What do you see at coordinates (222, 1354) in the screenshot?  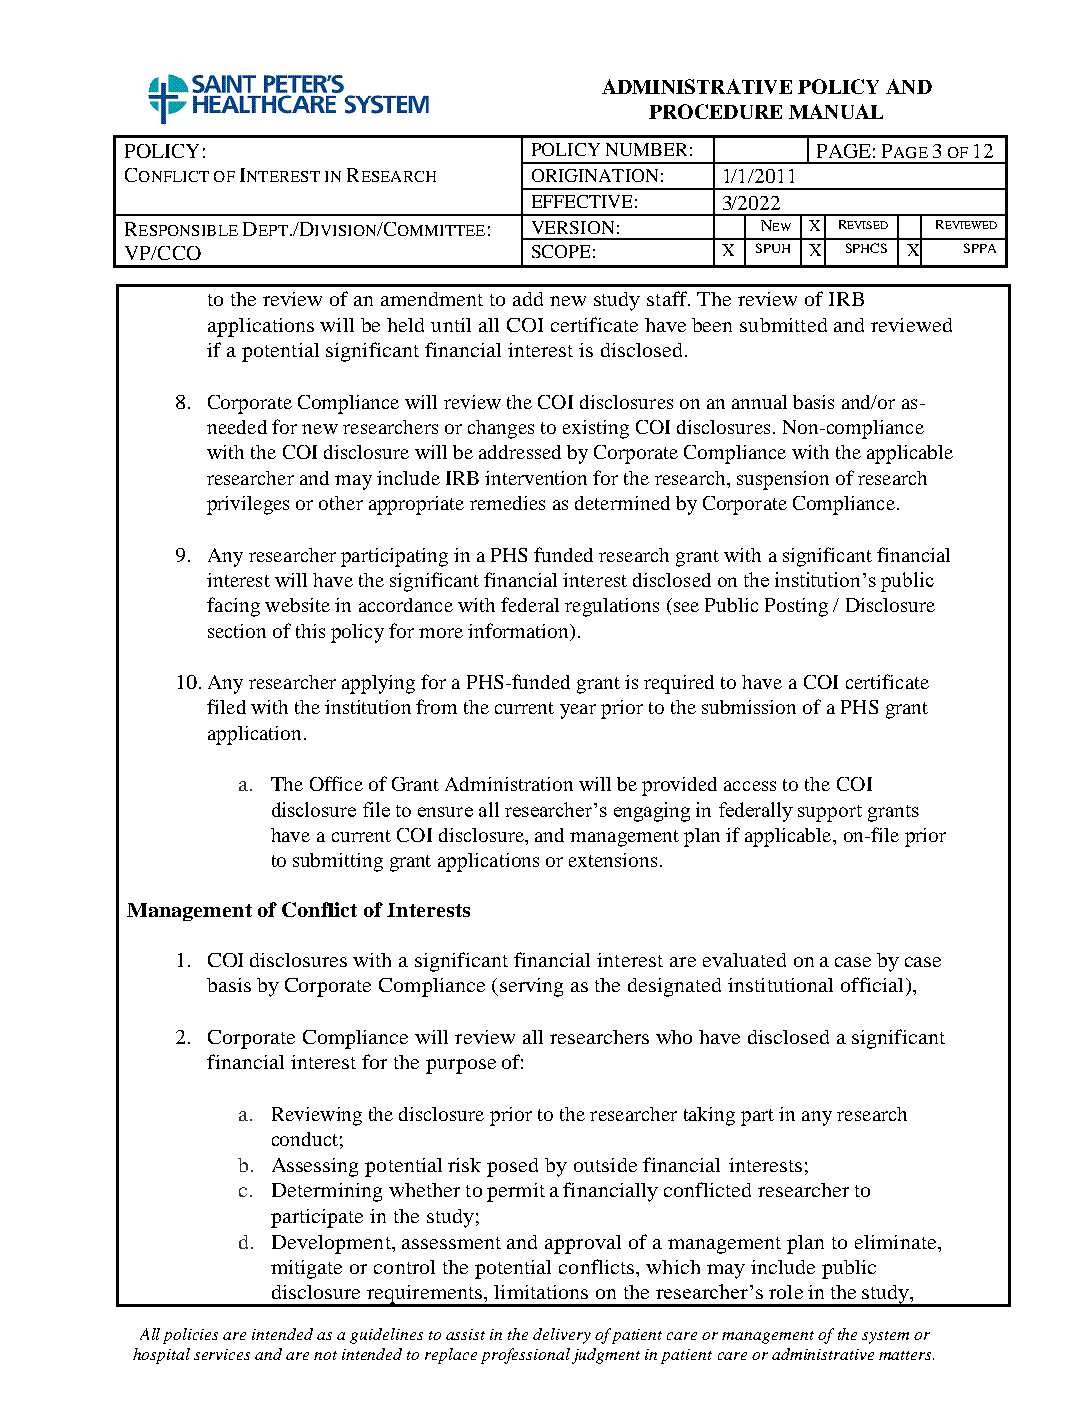 I see `services` at bounding box center [222, 1354].
